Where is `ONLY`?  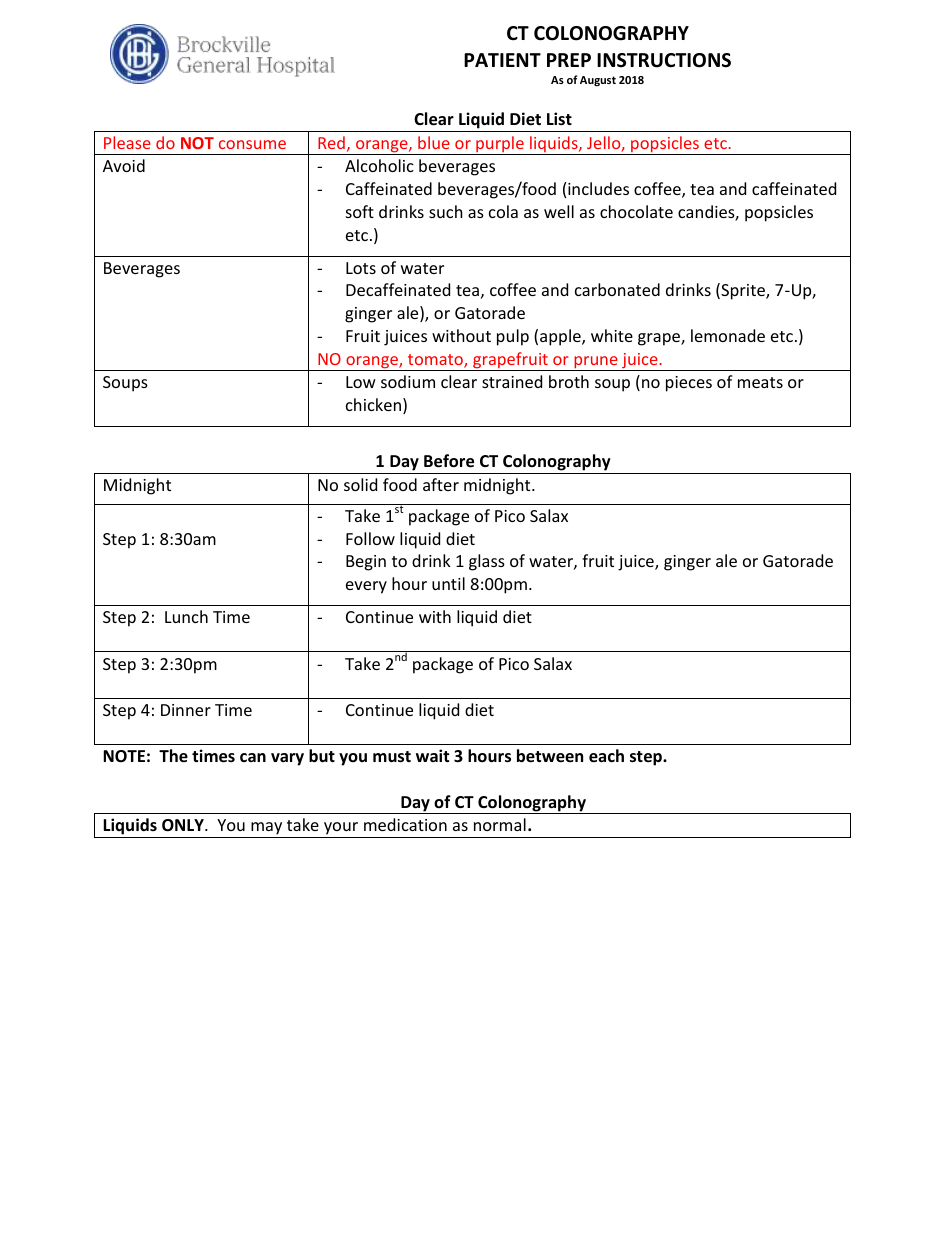 ONLY is located at coordinates (184, 825).
